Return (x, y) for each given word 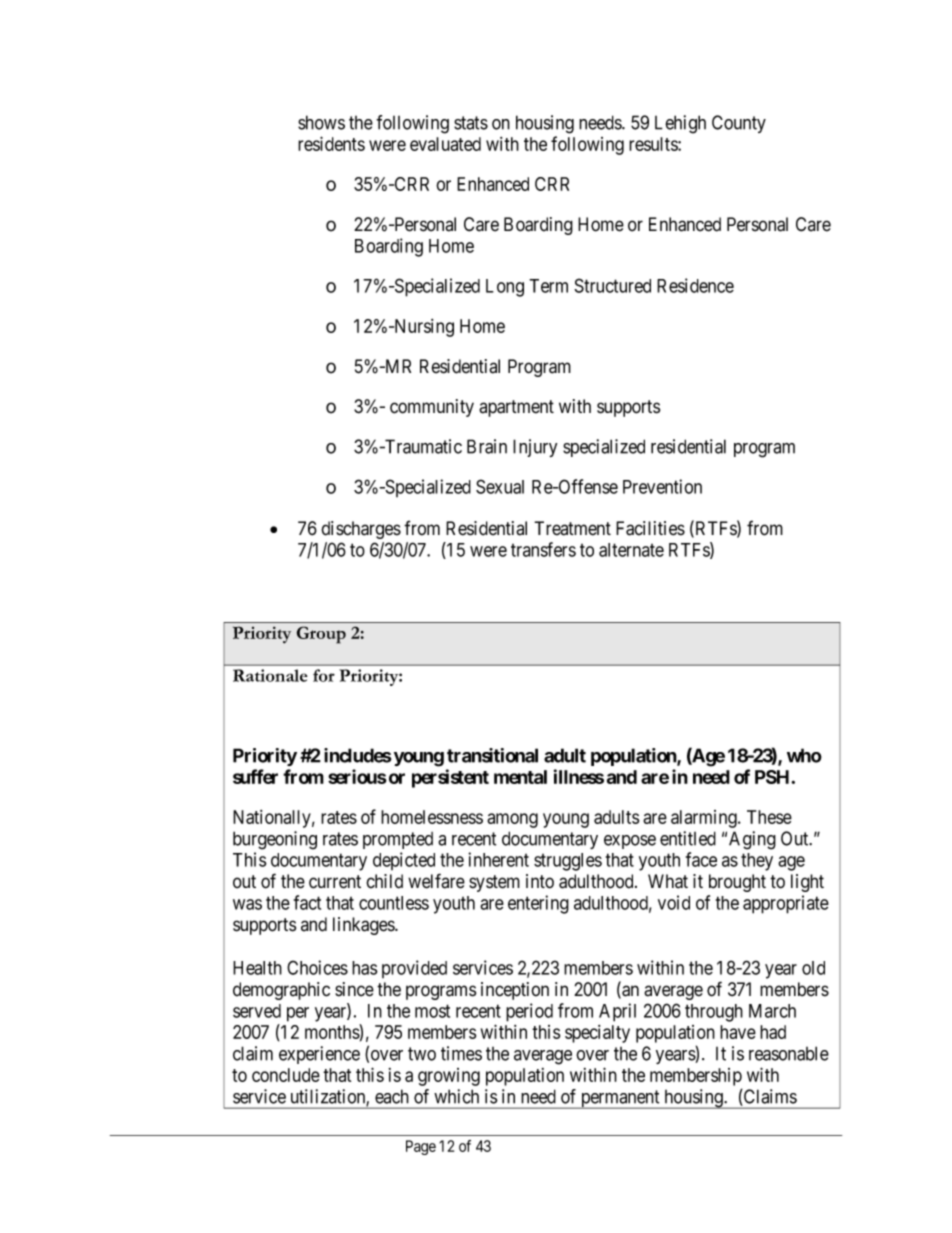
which (456, 1096)
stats (471, 123)
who (804, 755)
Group (321, 635)
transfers (543, 549)
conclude (286, 1075)
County (739, 124)
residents (331, 143)
